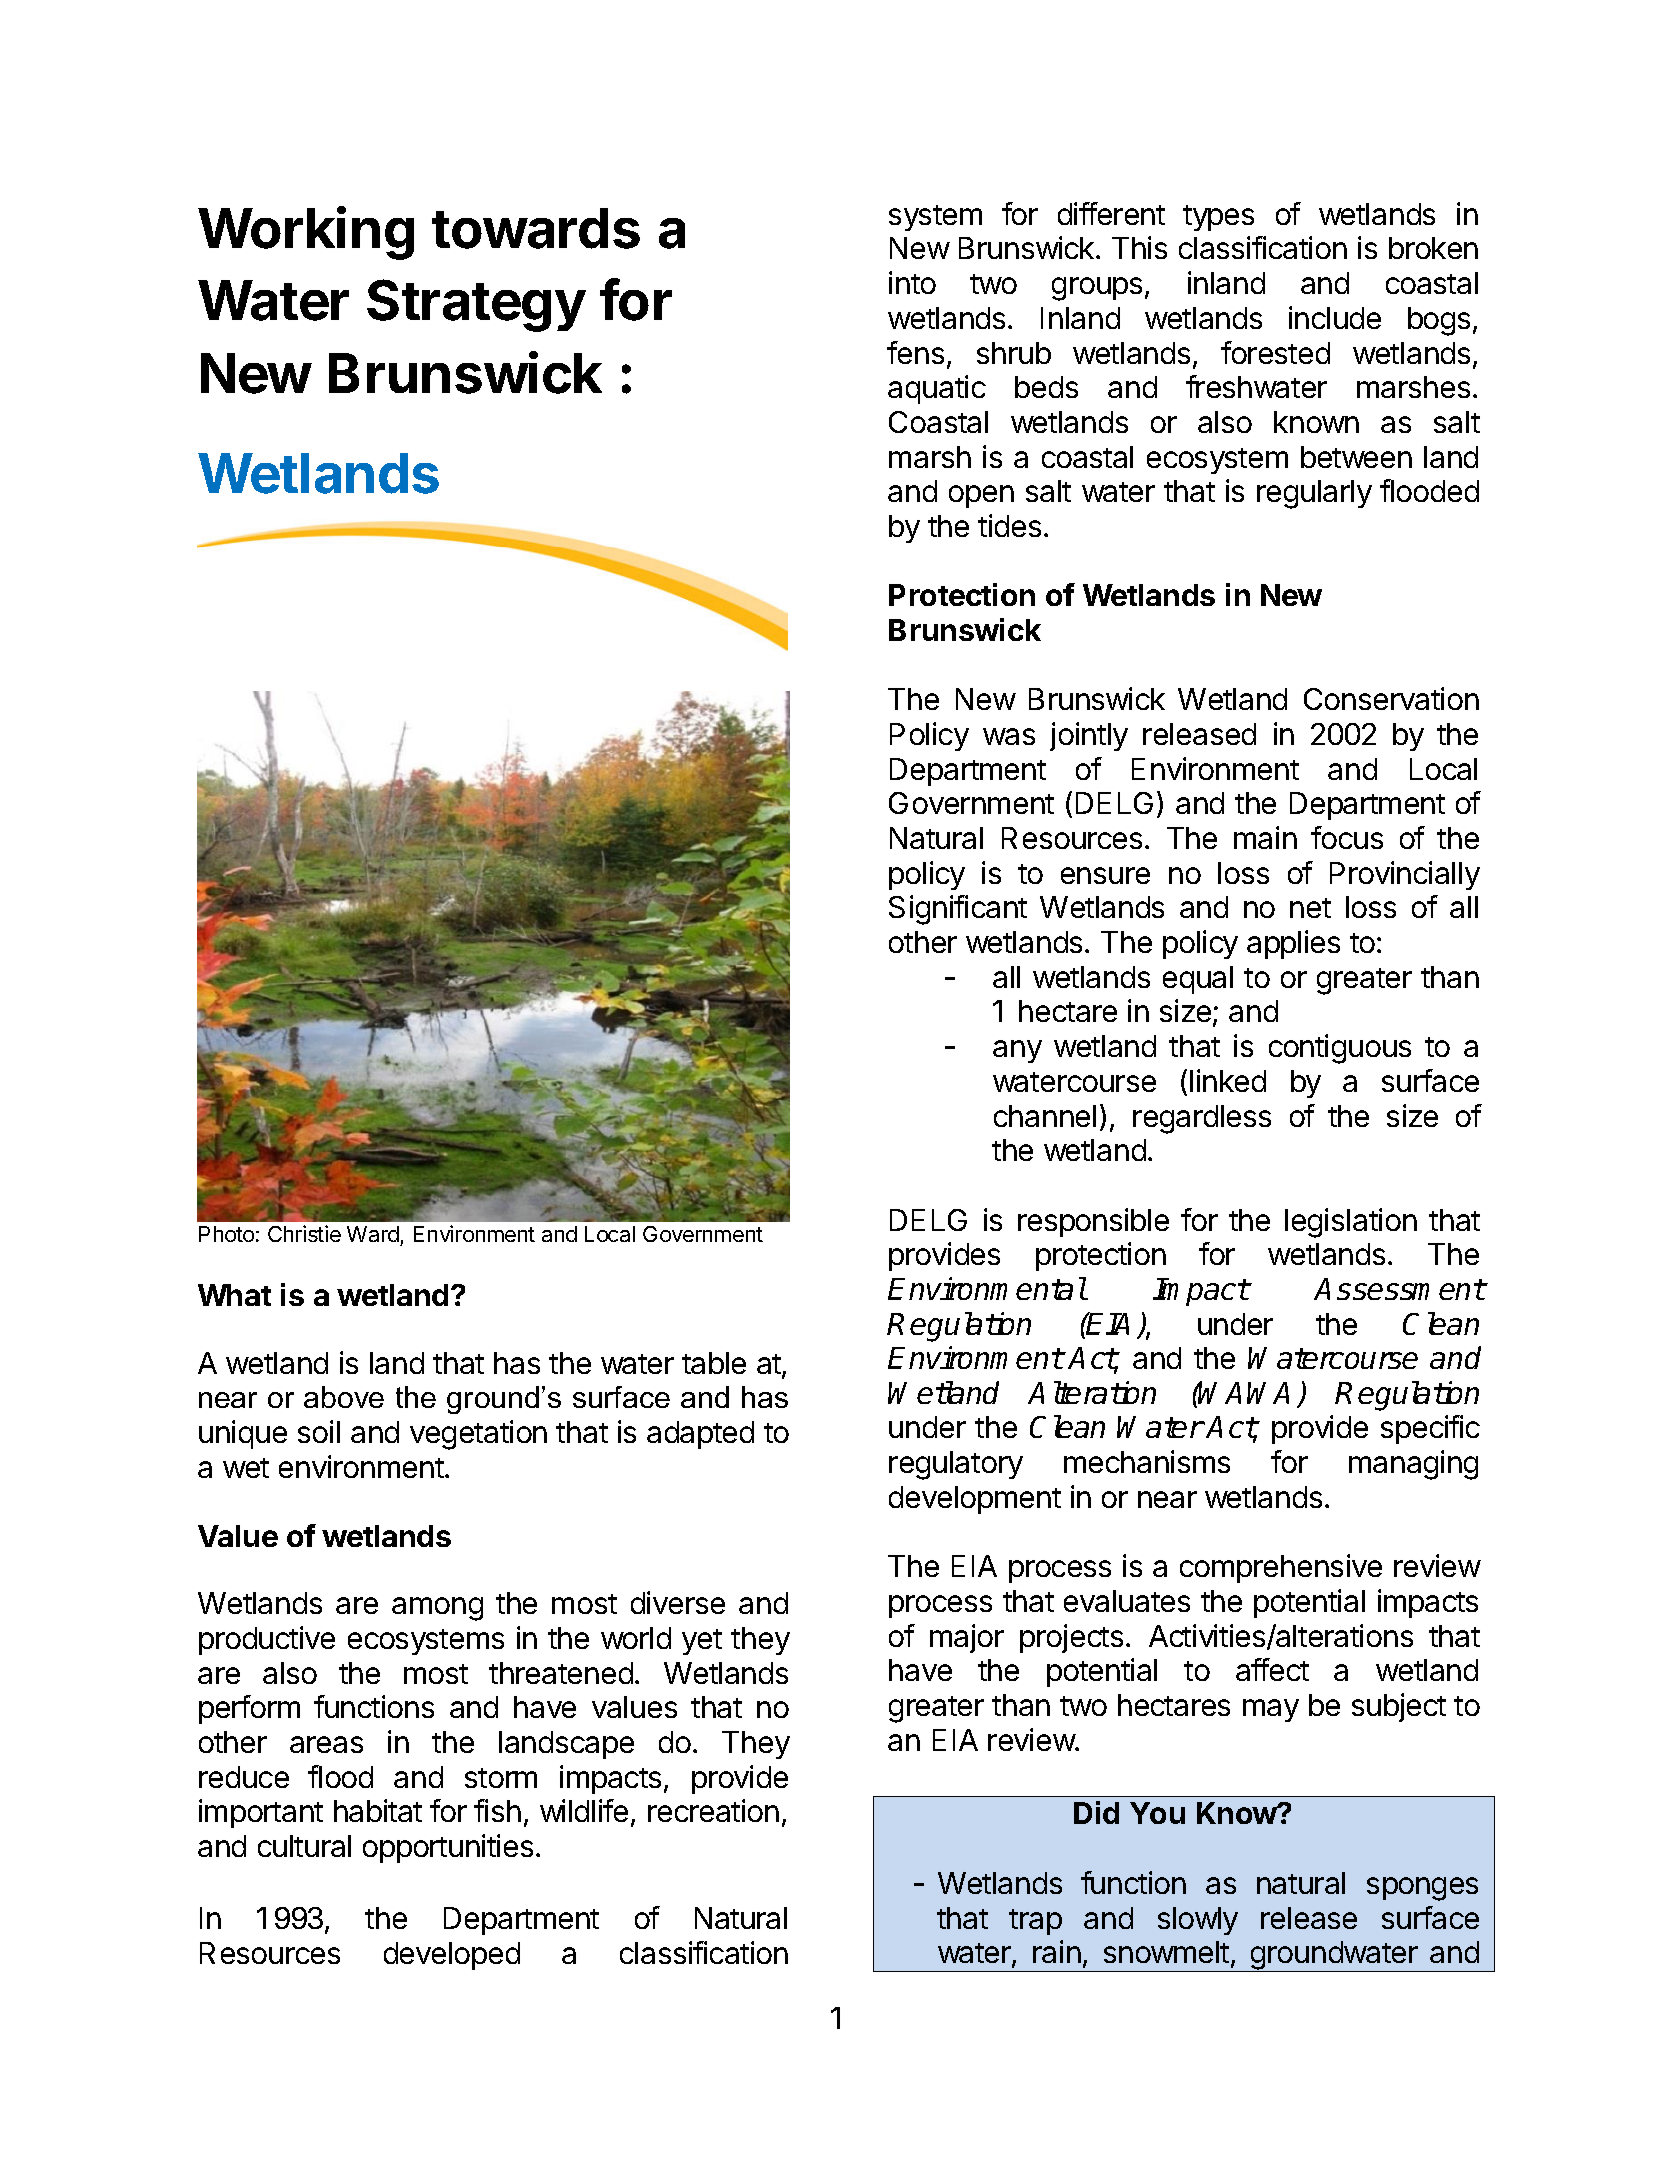 This screenshot has width=1677, height=2171. I want to click on include, so click(1335, 317).
